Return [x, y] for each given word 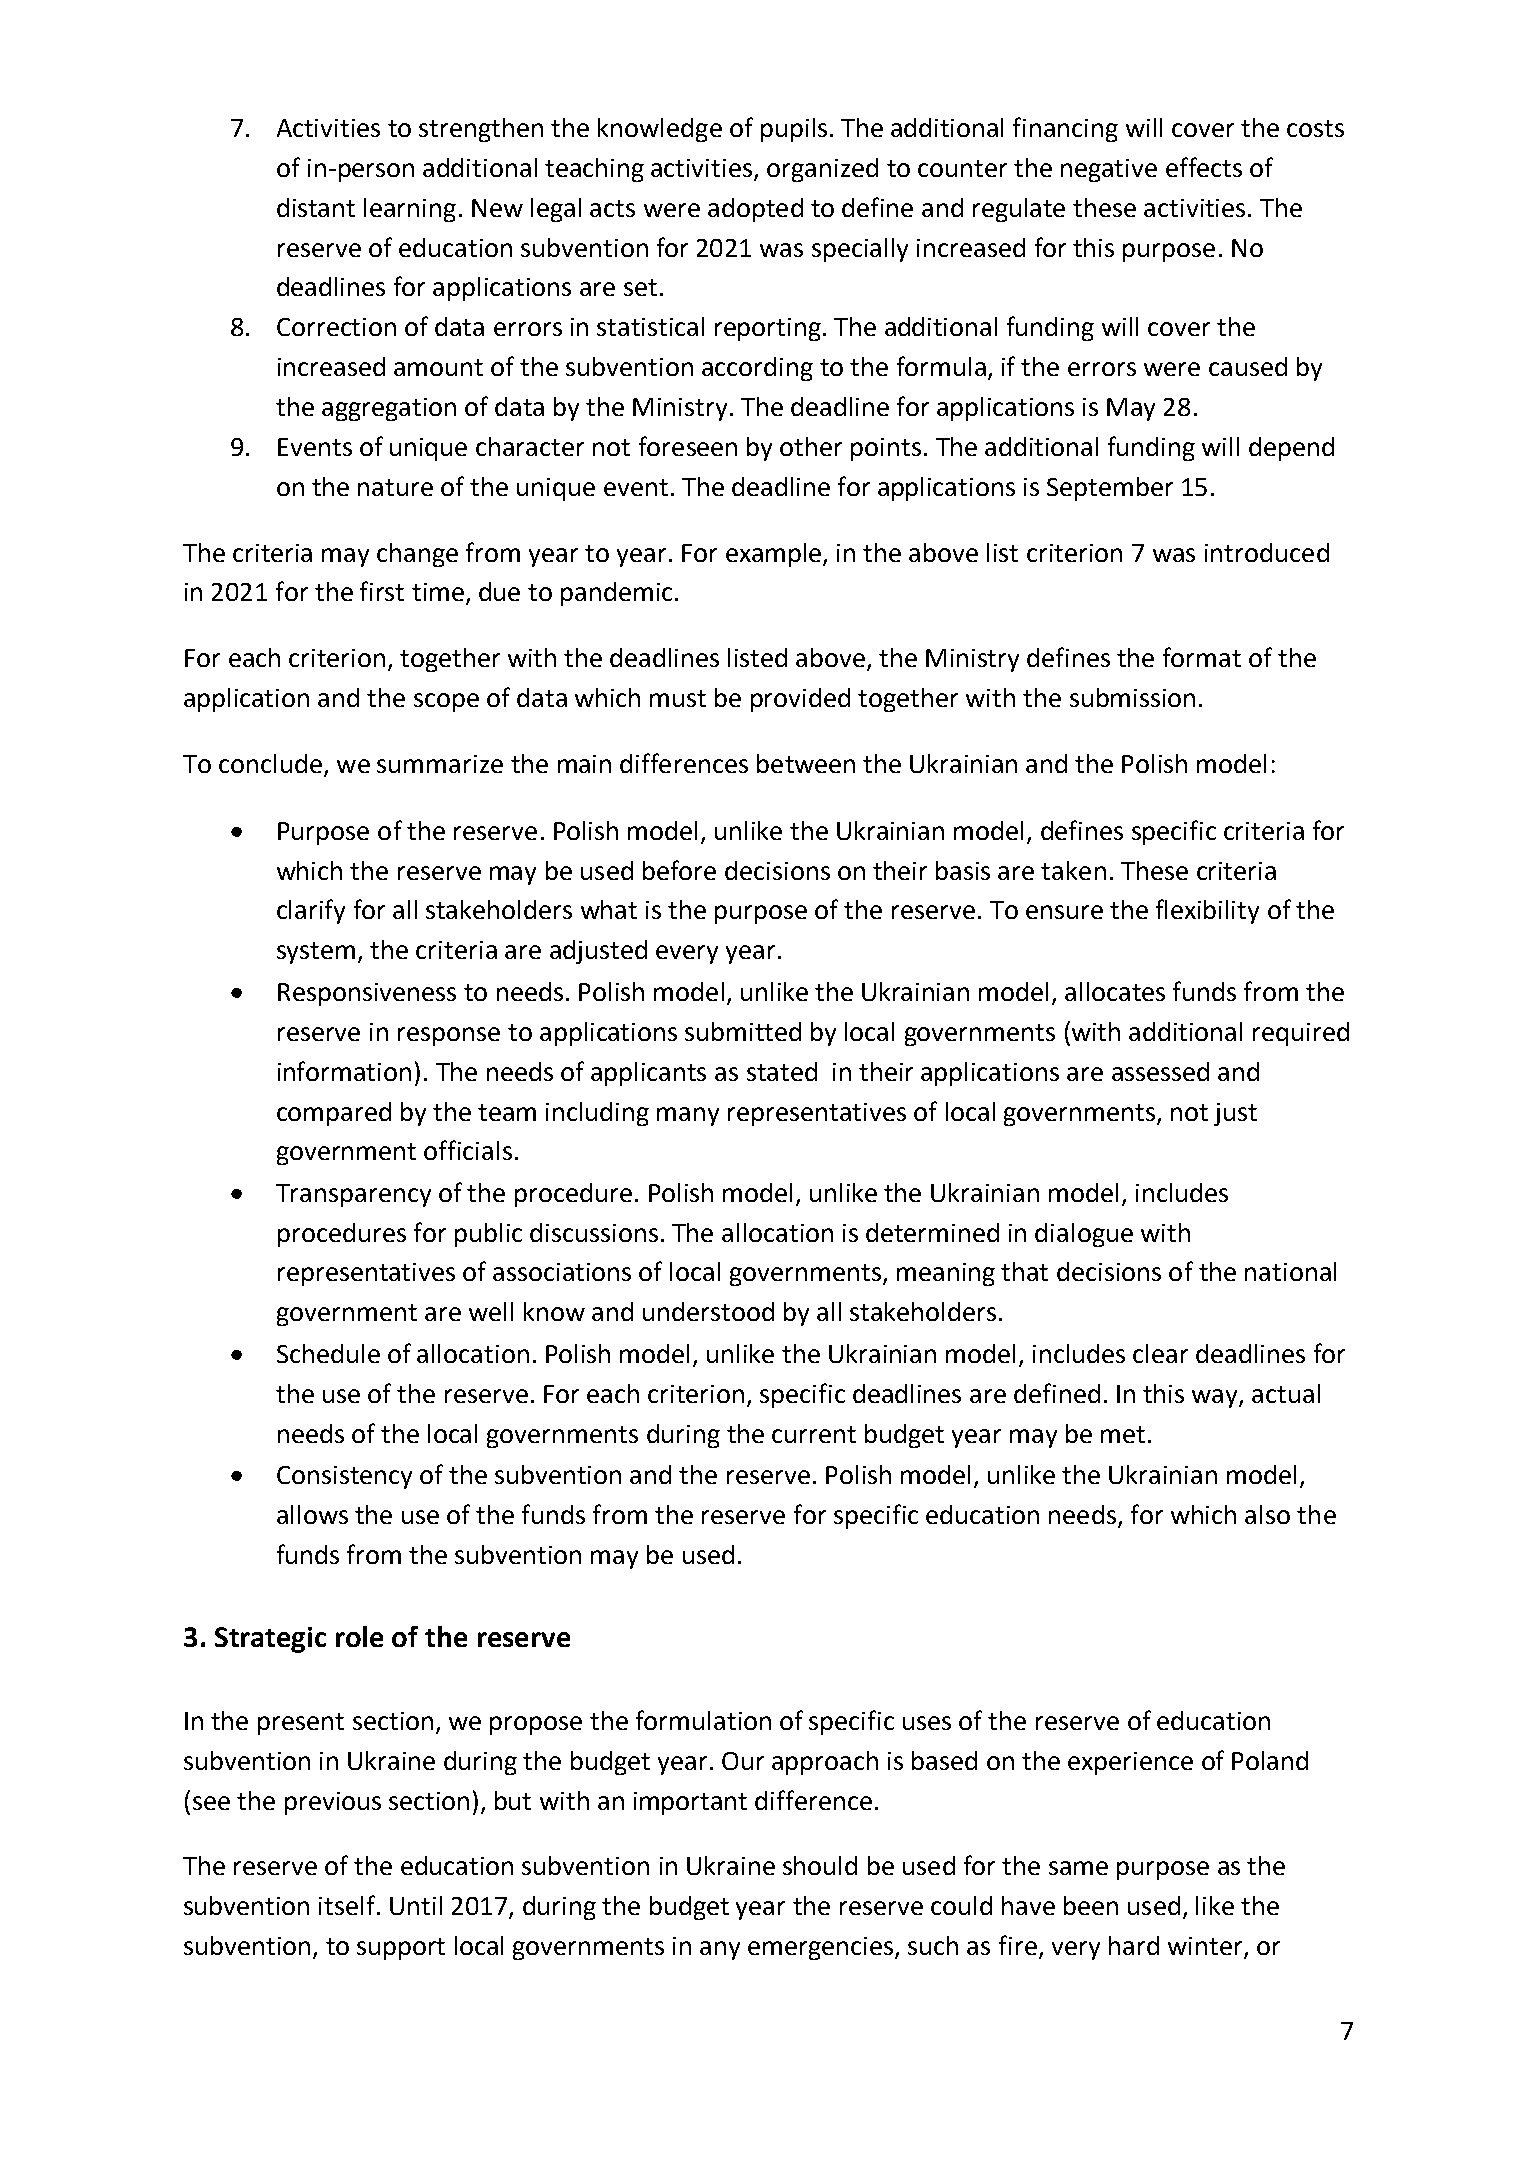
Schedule [328, 1353]
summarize [440, 764]
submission [1132, 697]
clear [1160, 1353]
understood [708, 1311]
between [806, 763]
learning [410, 210]
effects [1204, 167]
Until [416, 1905]
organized [822, 170]
